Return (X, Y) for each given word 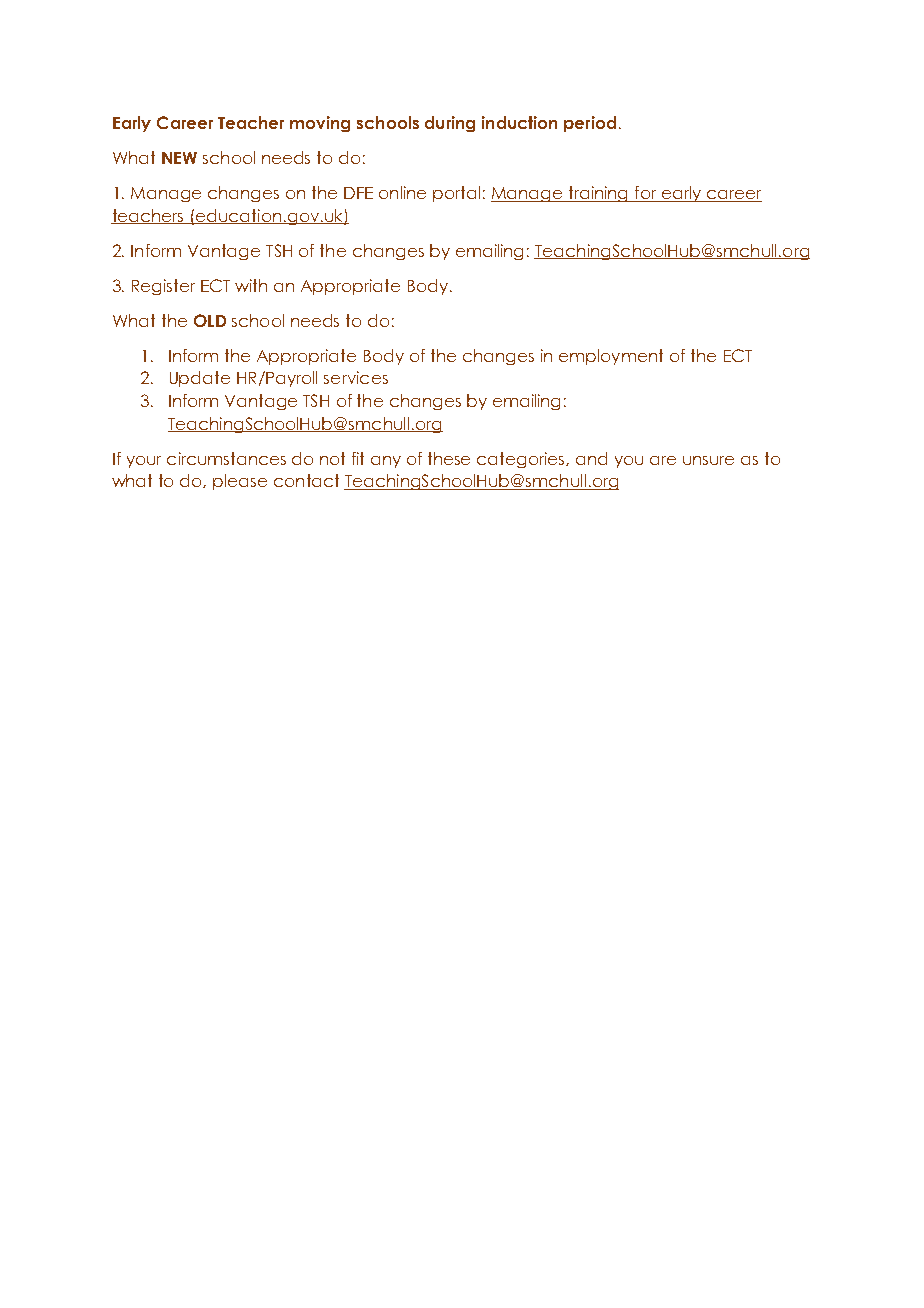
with (251, 285)
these (449, 458)
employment (611, 357)
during (450, 124)
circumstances (226, 458)
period (590, 124)
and (591, 458)
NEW (179, 158)
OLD (210, 320)
